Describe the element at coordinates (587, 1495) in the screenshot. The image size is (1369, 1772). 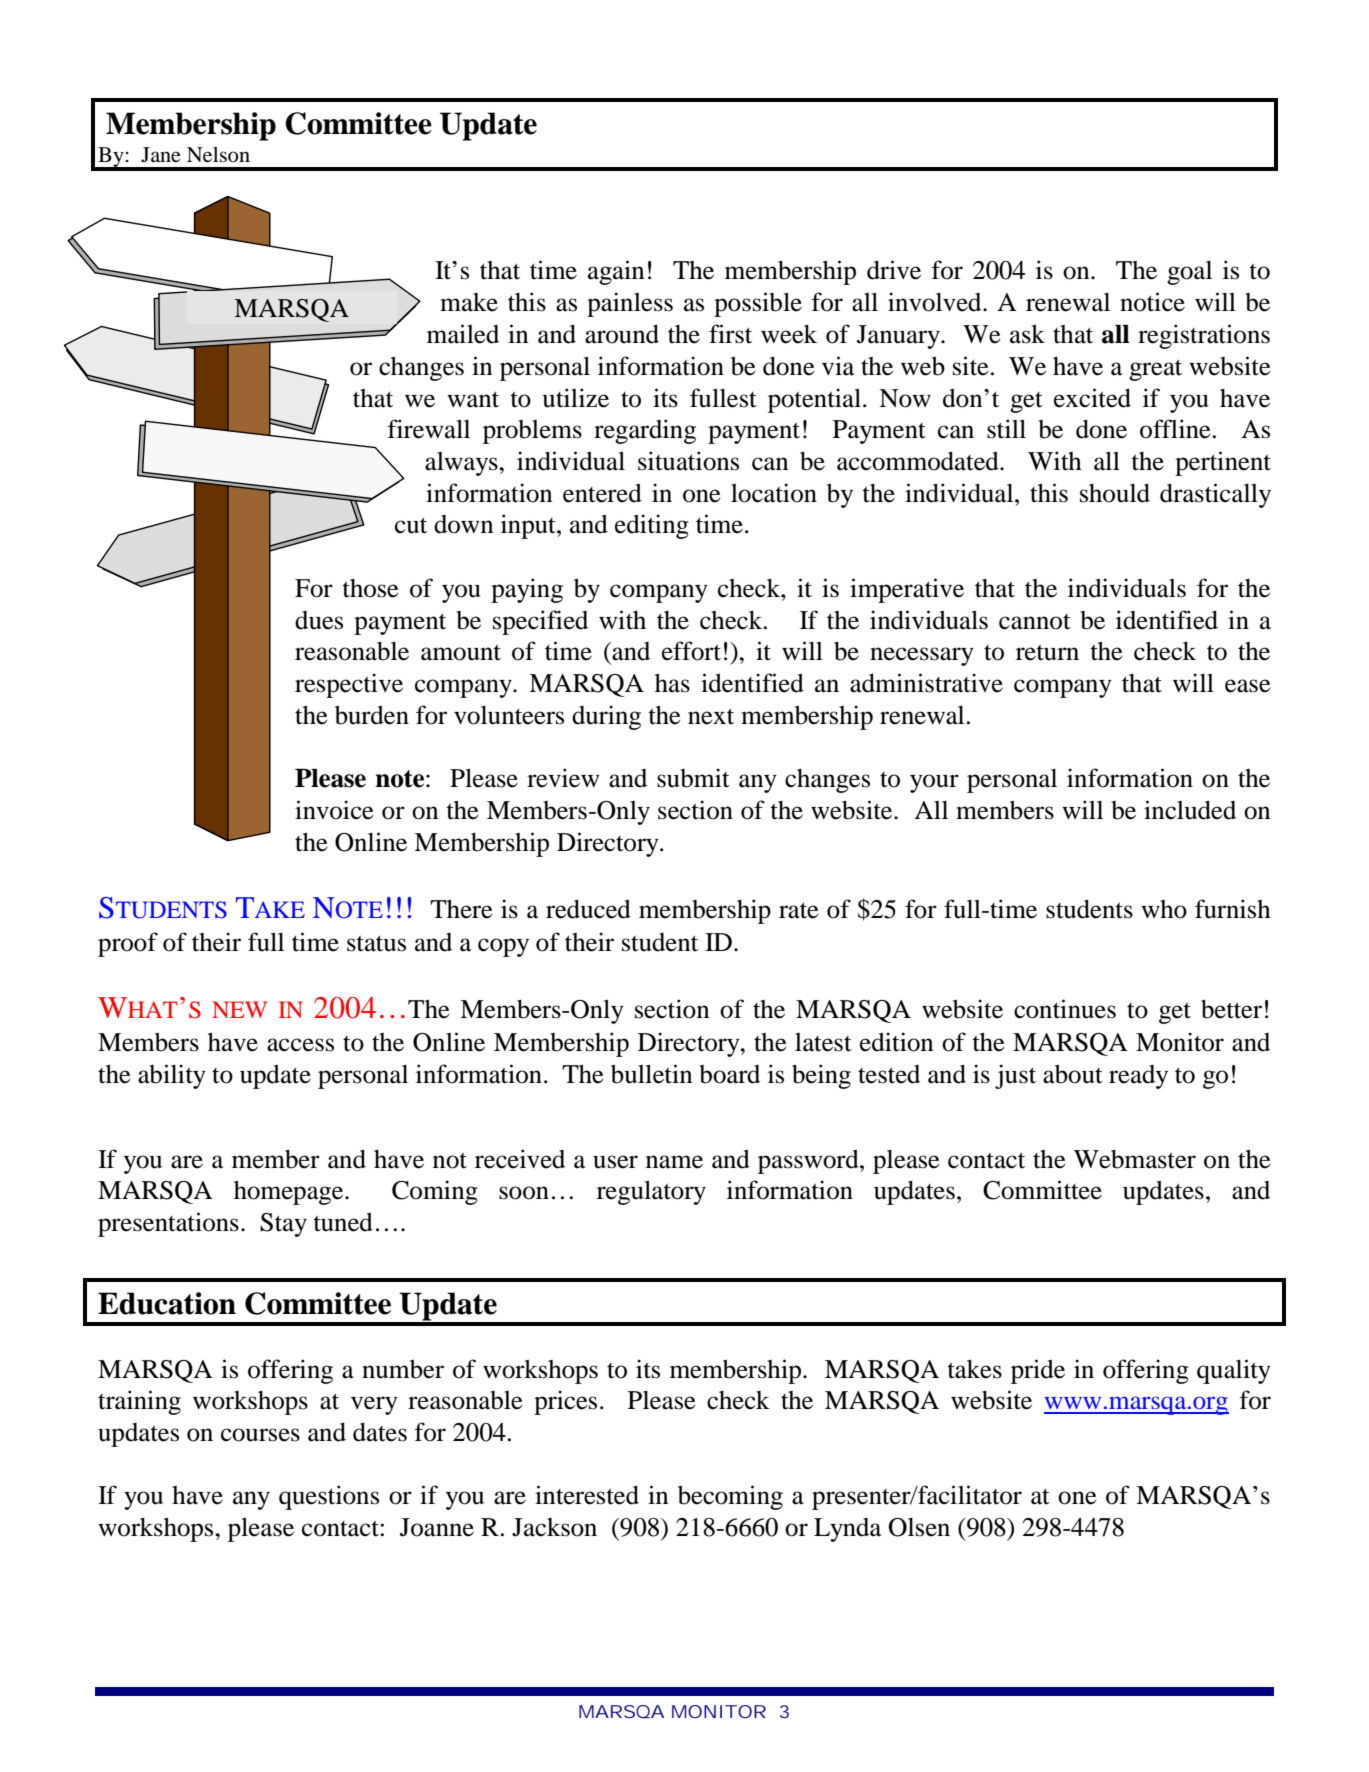
I see `interested` at that location.
